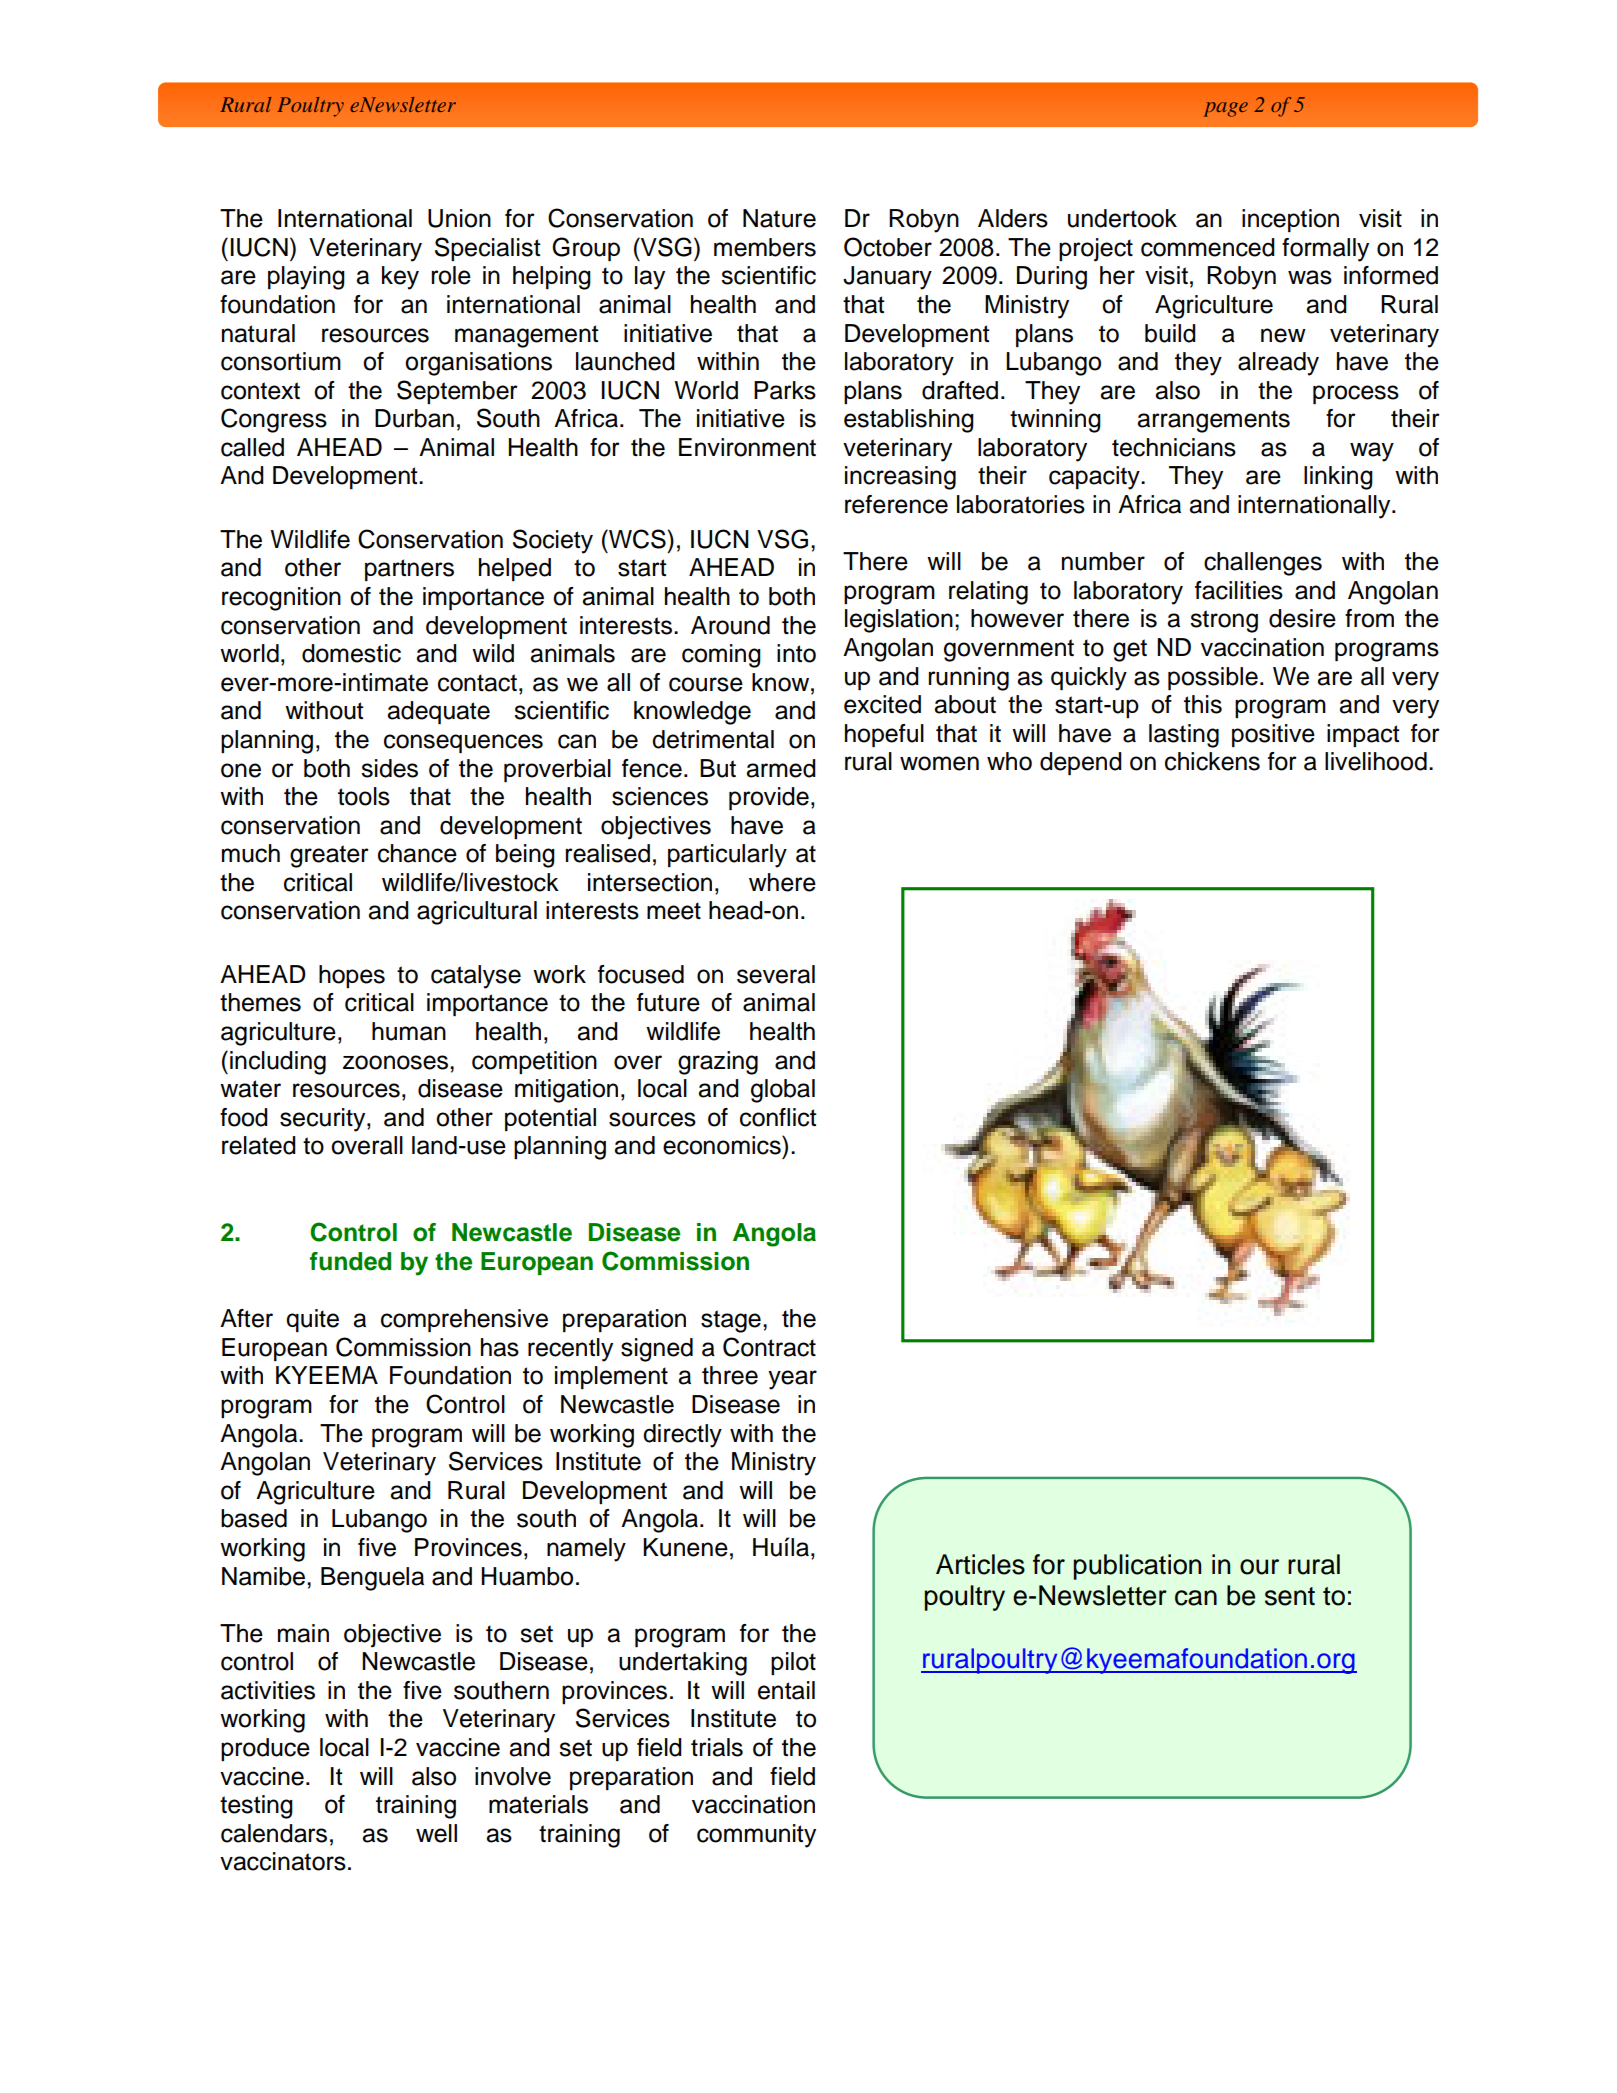 Image resolution: width=1617 pixels, height=2093 pixels. What do you see at coordinates (1137, 1567) in the screenshot?
I see `publication` at bounding box center [1137, 1567].
